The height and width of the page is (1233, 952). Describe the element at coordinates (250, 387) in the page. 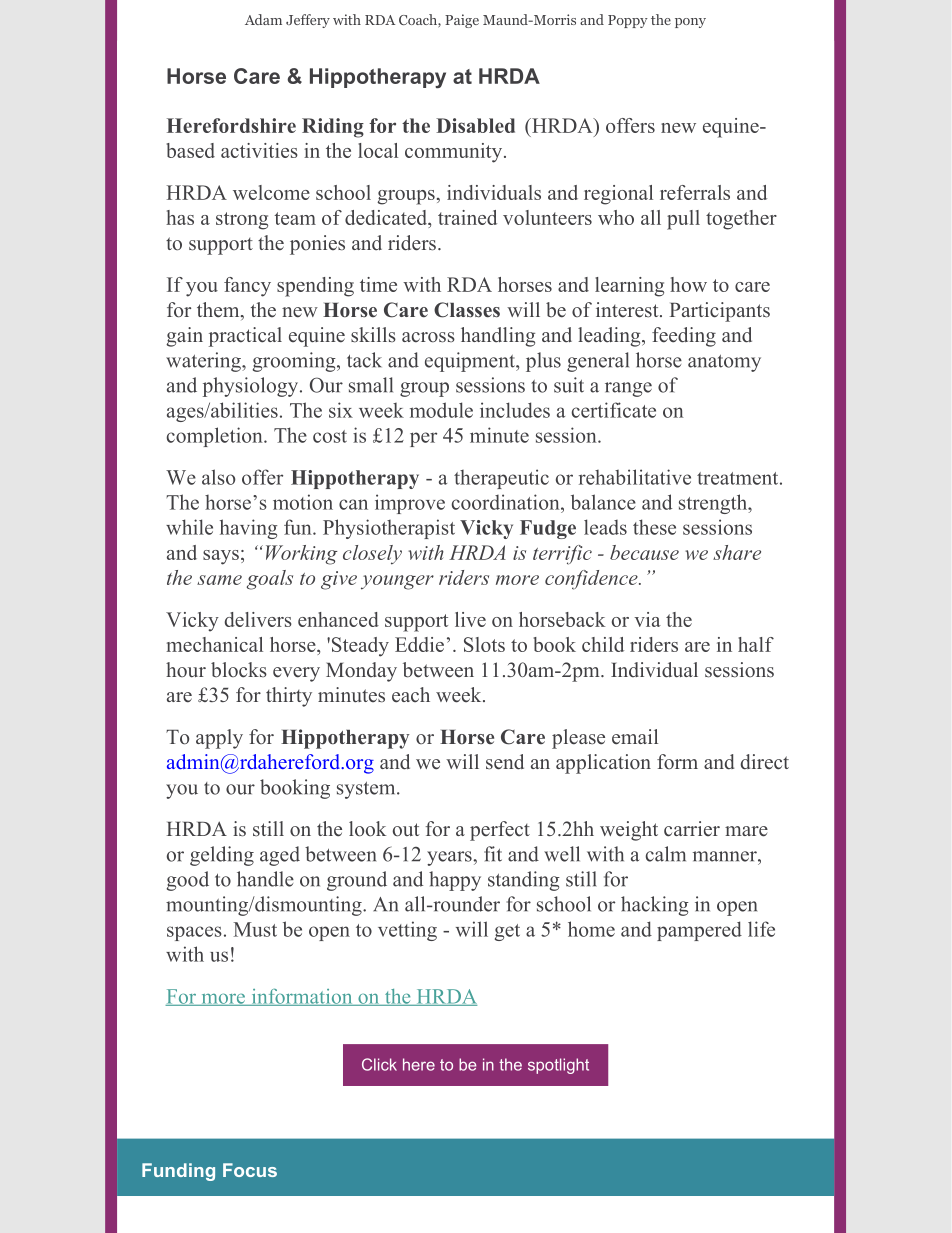

I see `physiology` at that location.
